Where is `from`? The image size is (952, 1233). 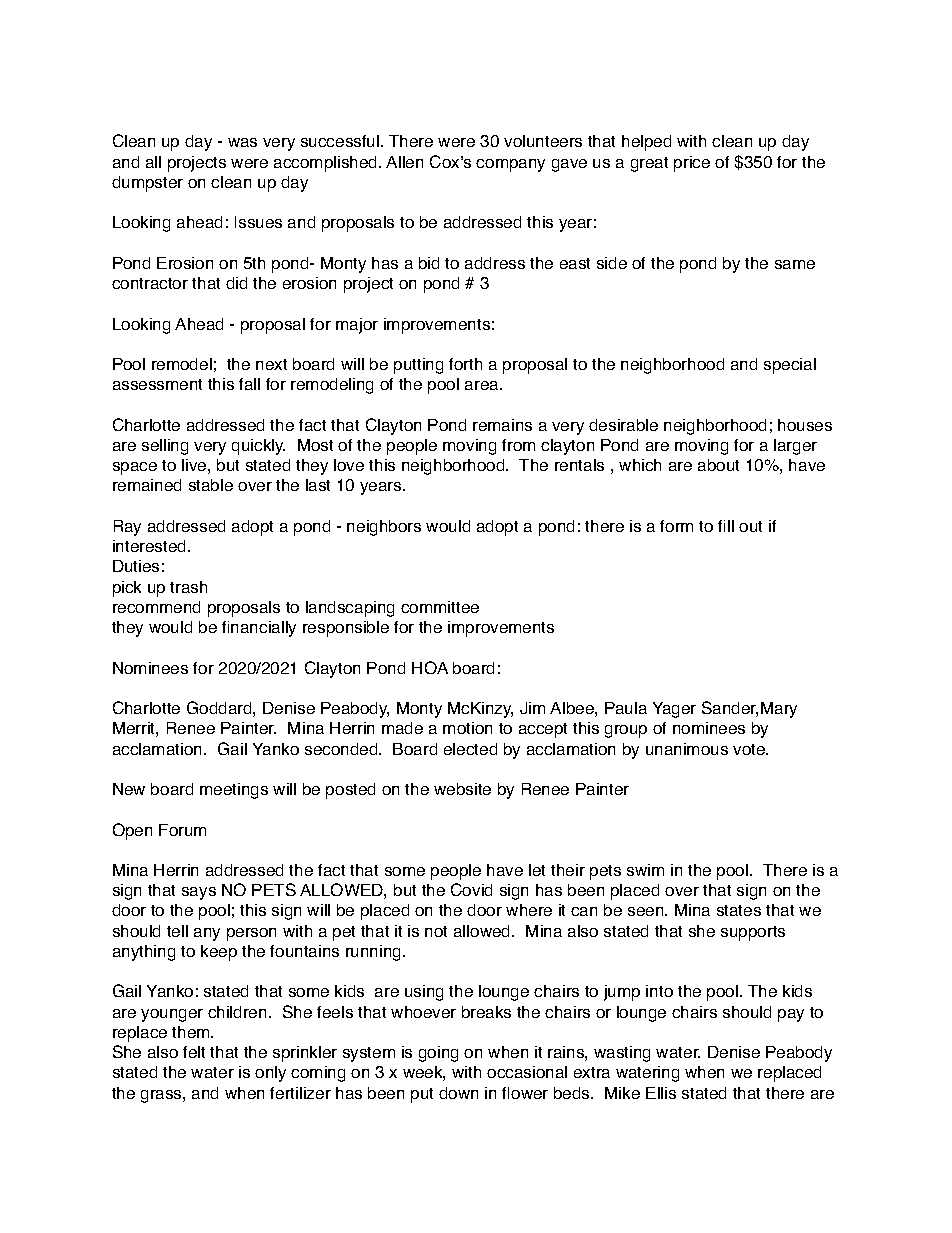 from is located at coordinates (518, 445).
